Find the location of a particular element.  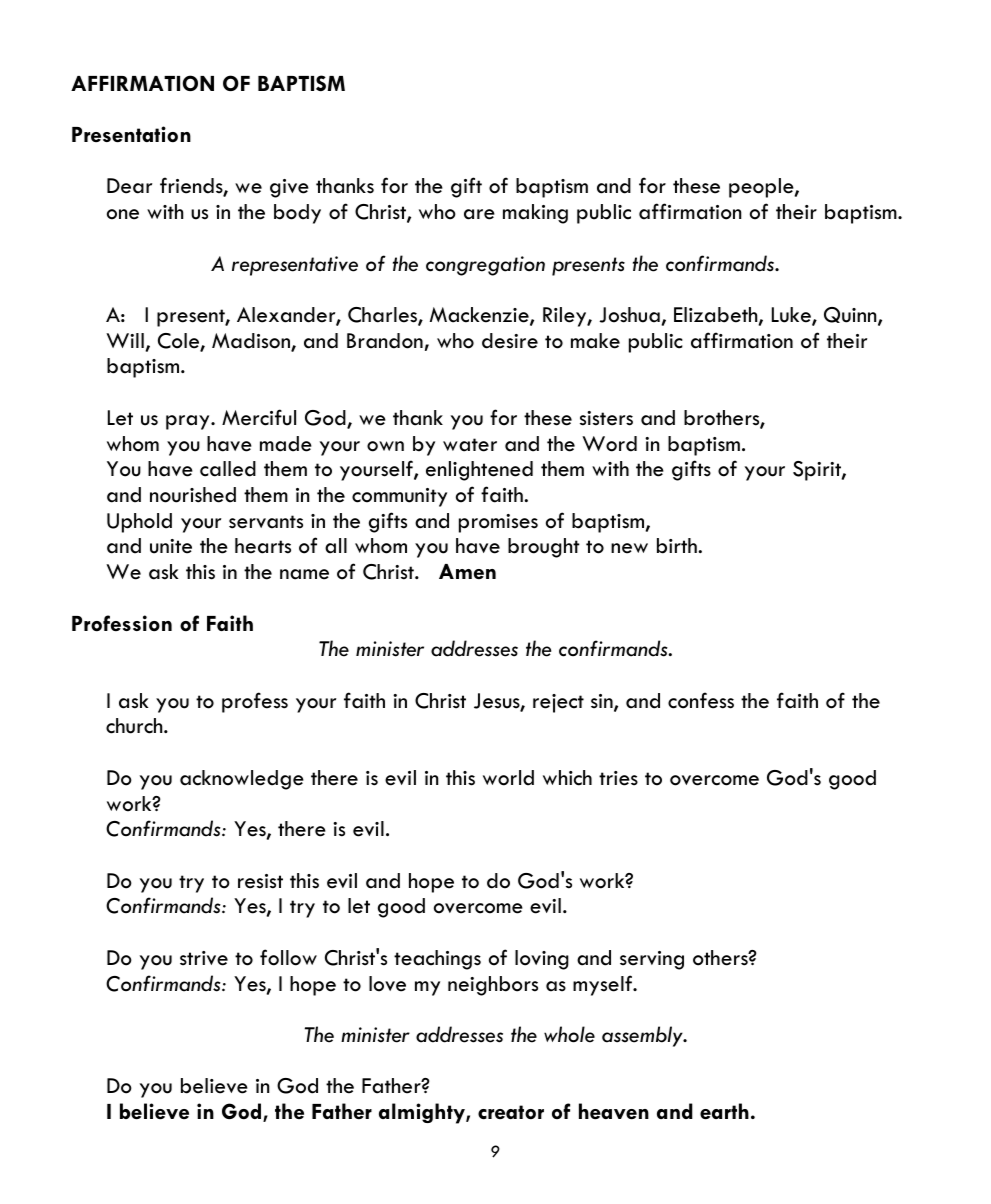

world is located at coordinates (508, 778).
